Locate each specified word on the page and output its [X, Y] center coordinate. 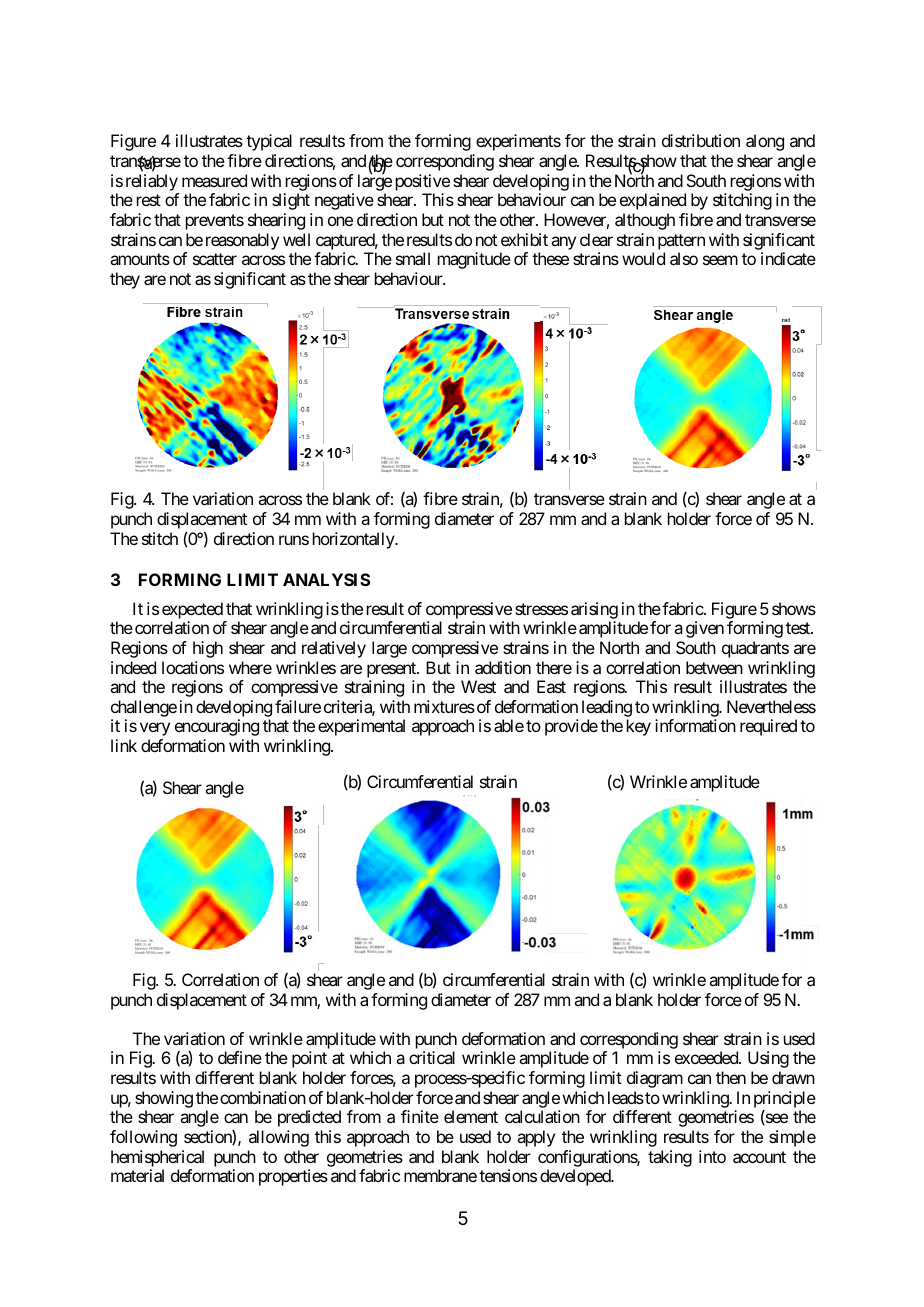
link [124, 745]
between [714, 667]
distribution [701, 140]
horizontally [354, 540]
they [125, 280]
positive [423, 182]
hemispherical [157, 1158]
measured [214, 180]
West [478, 686]
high [208, 649]
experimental [361, 727]
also [684, 258]
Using [768, 1059]
